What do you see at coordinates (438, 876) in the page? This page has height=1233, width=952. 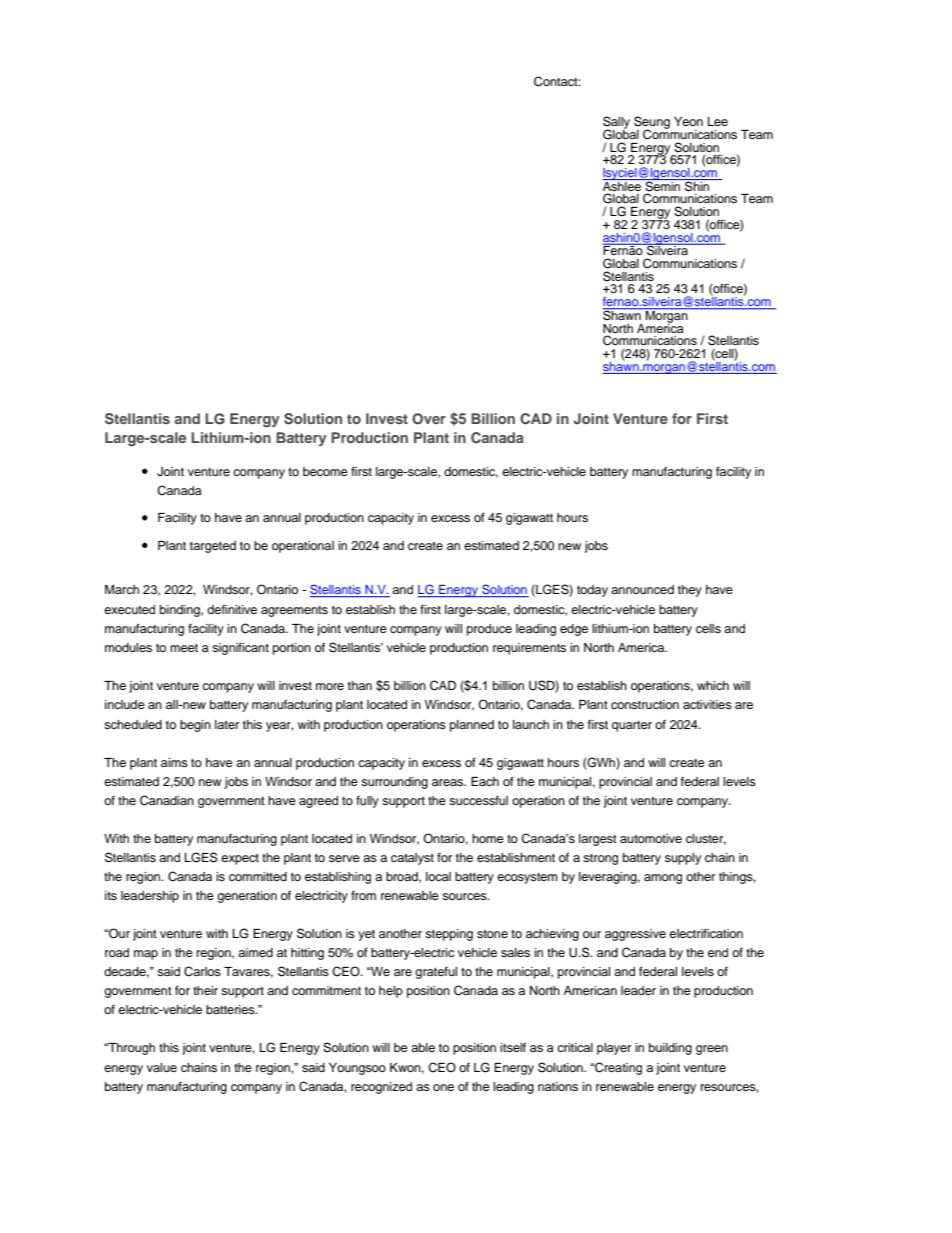 I see `local` at bounding box center [438, 876].
